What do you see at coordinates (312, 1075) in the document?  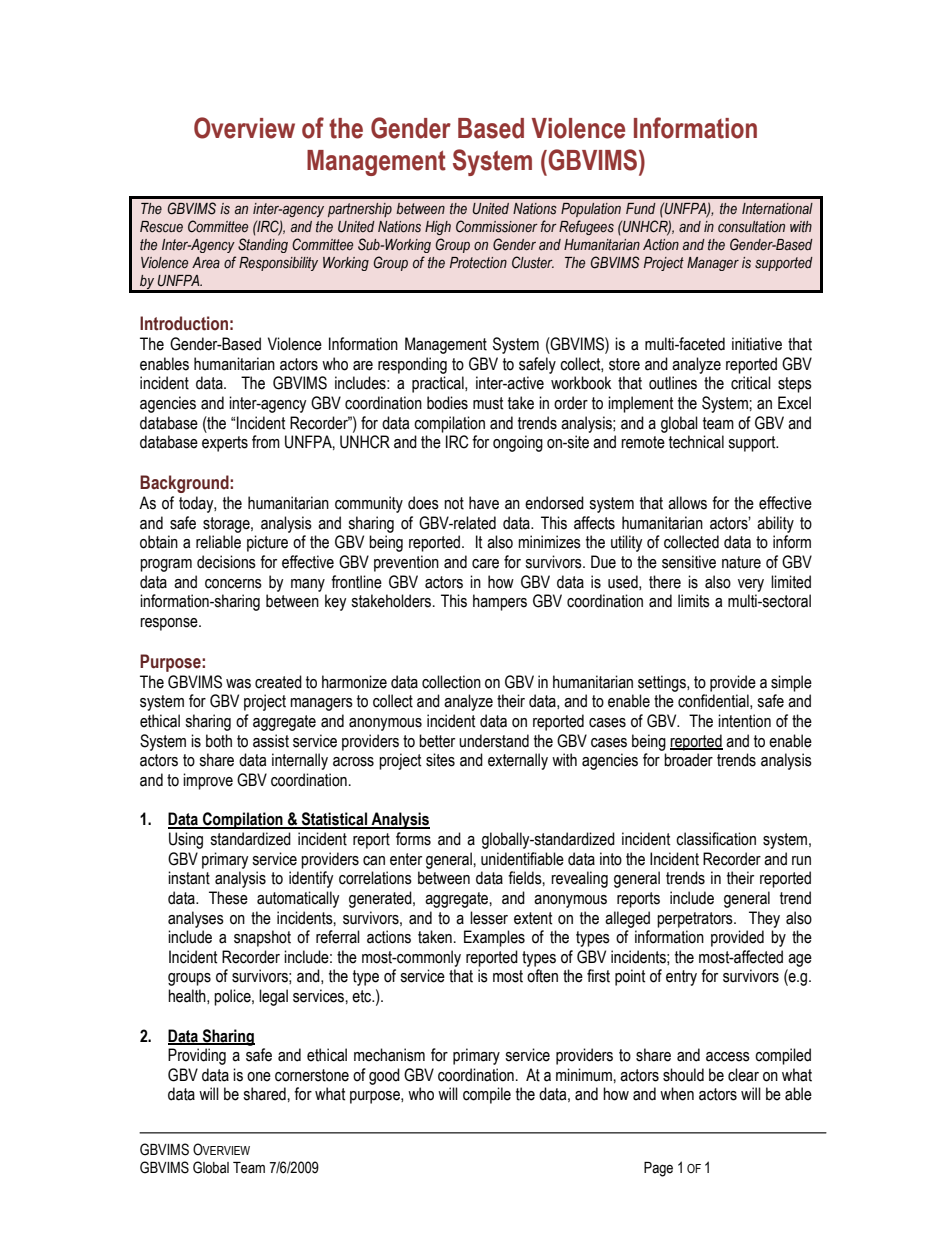 I see `cornerstone` at bounding box center [312, 1075].
